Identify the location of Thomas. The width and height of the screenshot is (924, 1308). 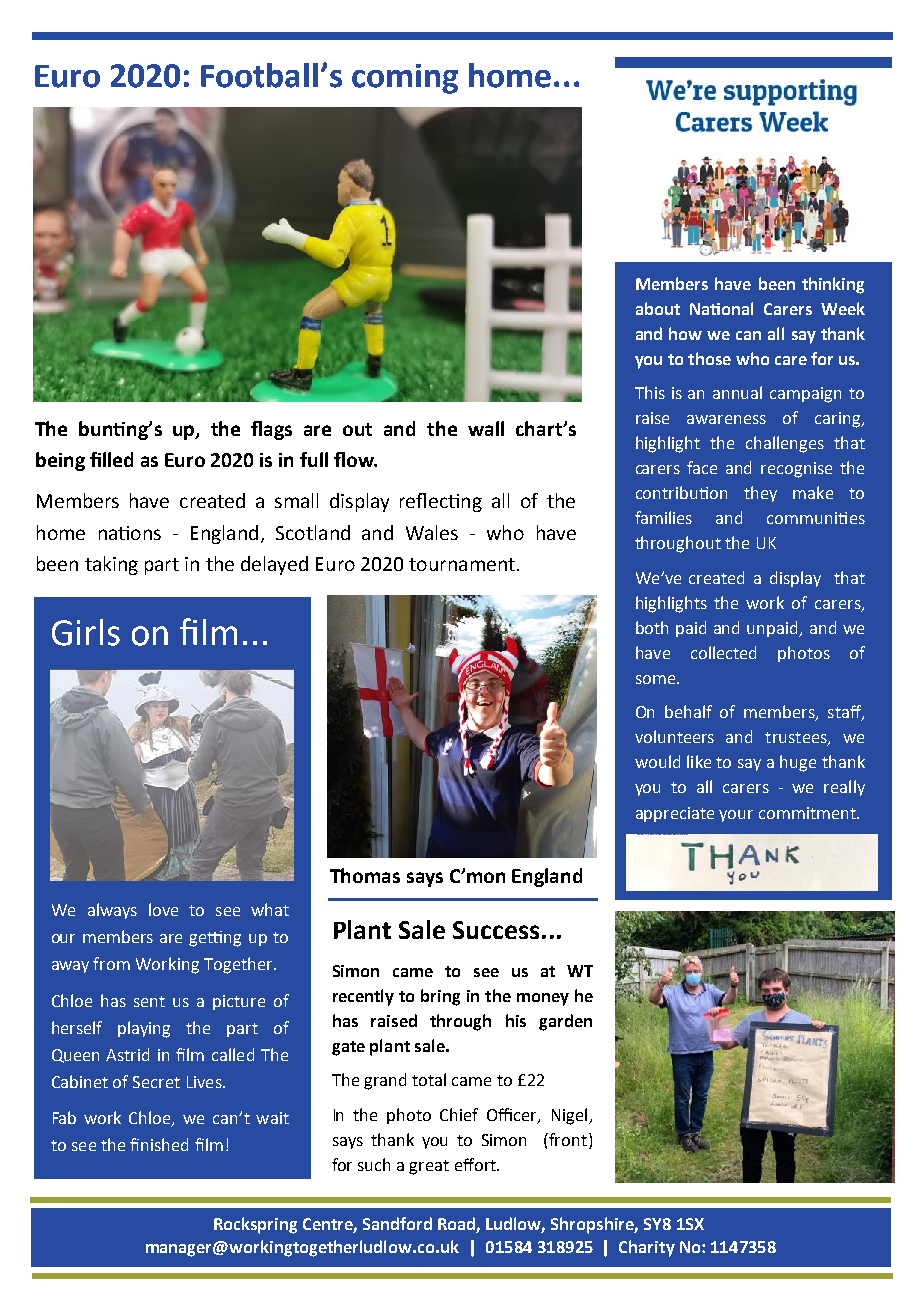
(365, 875).
